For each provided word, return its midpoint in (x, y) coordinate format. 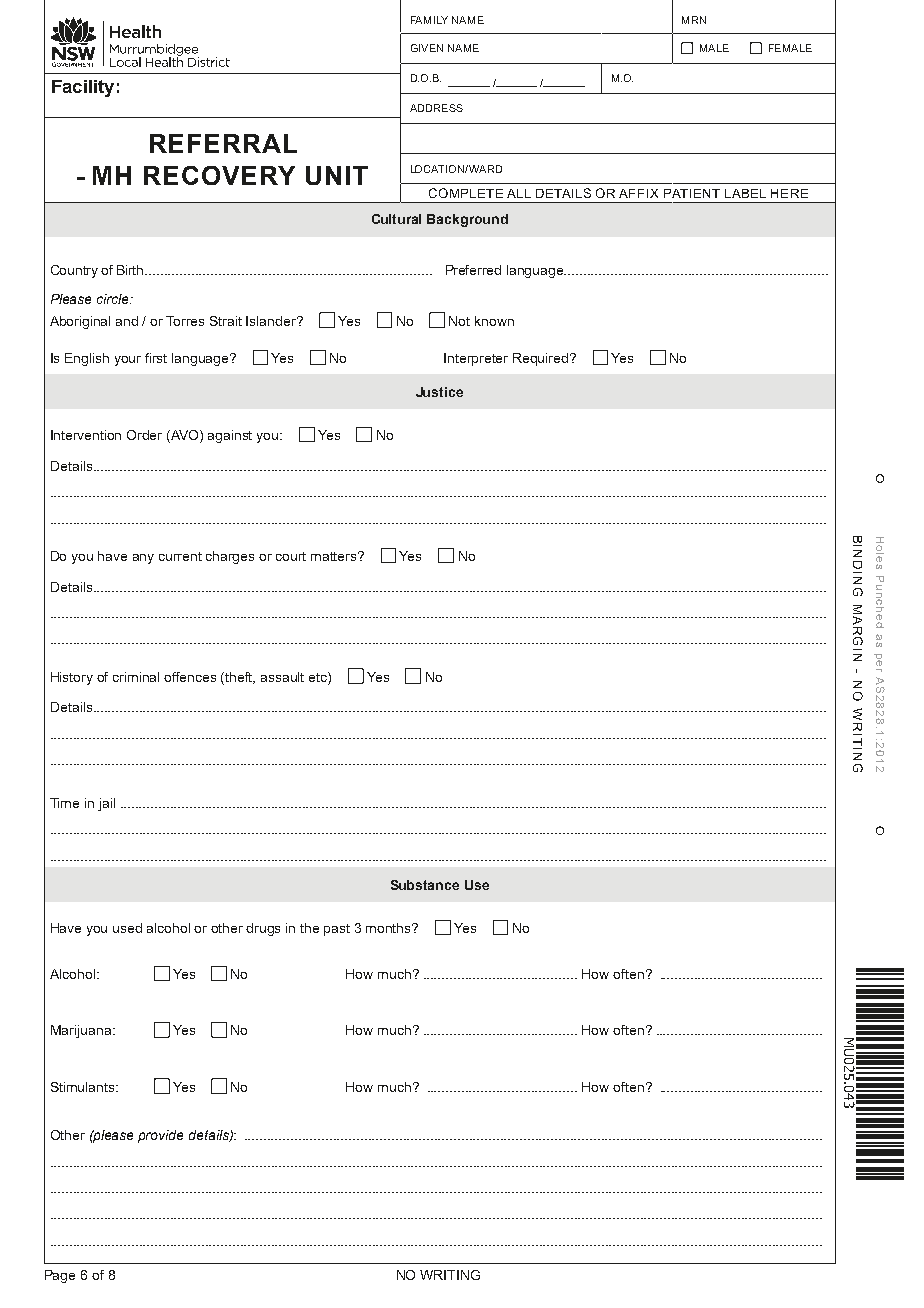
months (390, 928)
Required (542, 359)
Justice (439, 392)
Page (60, 1276)
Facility (83, 88)
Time (64, 803)
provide (160, 1136)
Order (144, 435)
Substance (425, 885)
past (337, 930)
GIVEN (427, 48)
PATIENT (692, 193)
